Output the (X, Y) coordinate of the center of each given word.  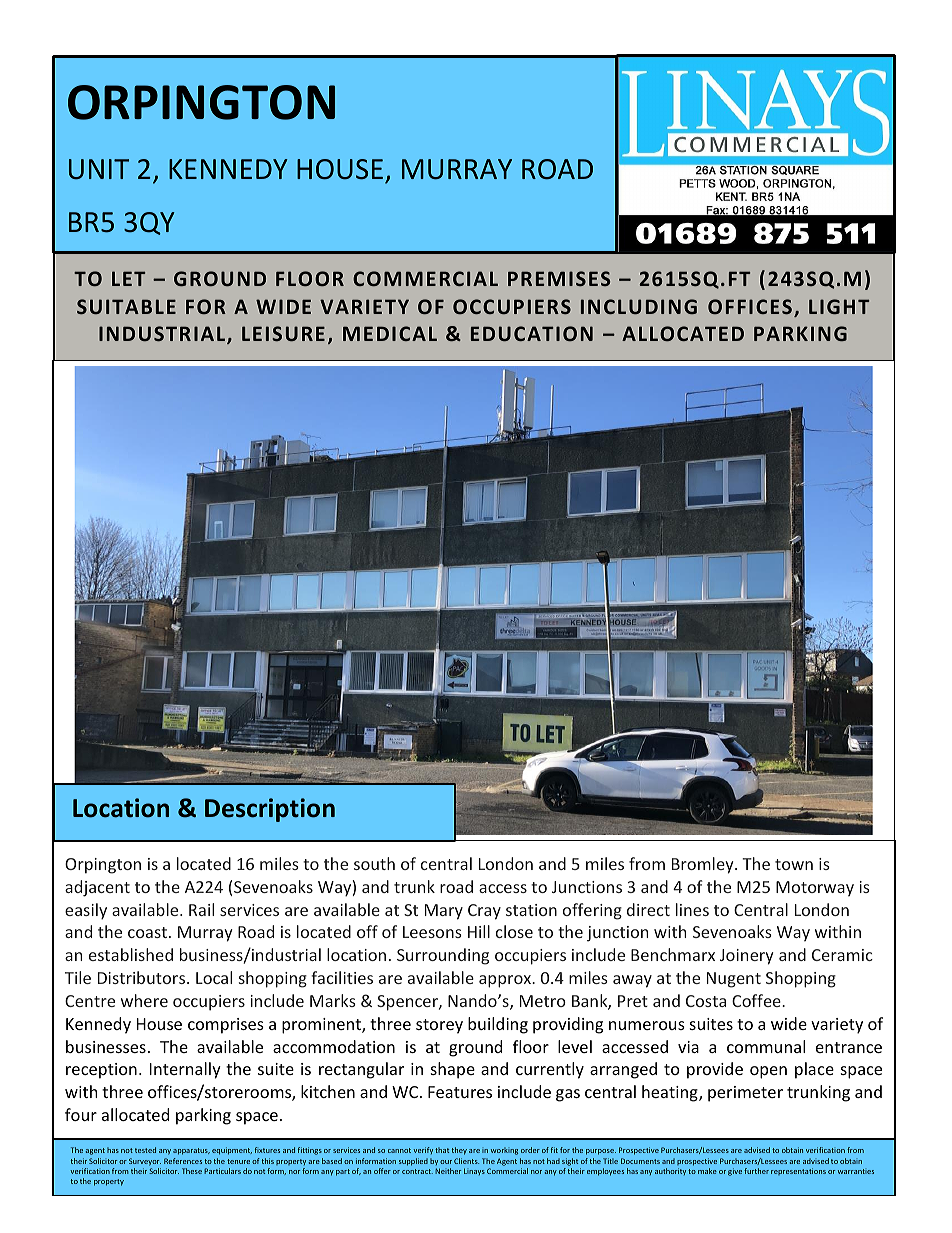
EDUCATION (532, 333)
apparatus (191, 1151)
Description (270, 810)
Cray (484, 912)
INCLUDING (639, 306)
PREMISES (559, 278)
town (794, 864)
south (374, 863)
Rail (201, 909)
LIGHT (839, 306)
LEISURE (283, 333)
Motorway (815, 889)
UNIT (99, 169)
